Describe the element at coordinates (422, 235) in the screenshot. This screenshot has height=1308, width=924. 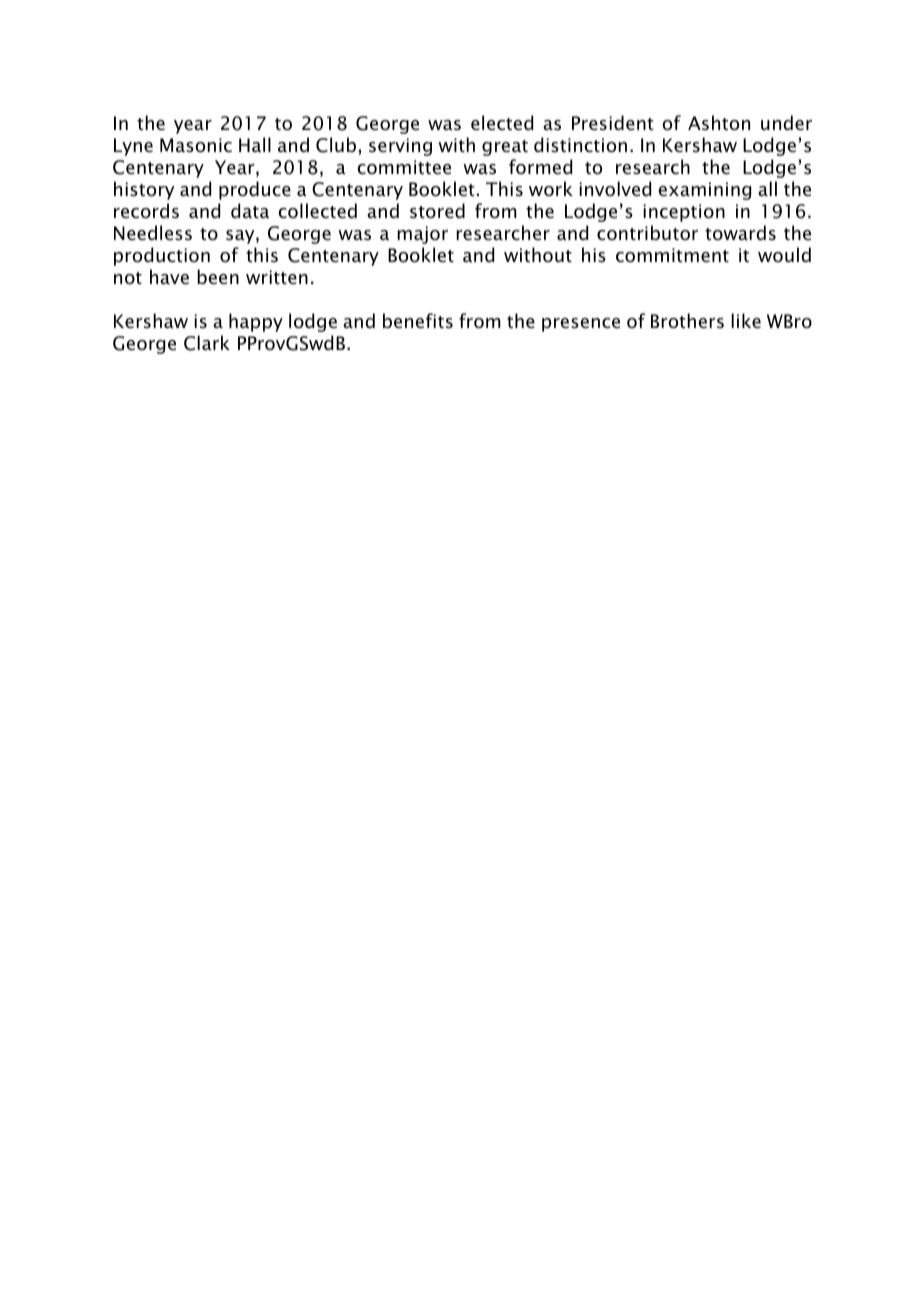
I see `major` at that location.
